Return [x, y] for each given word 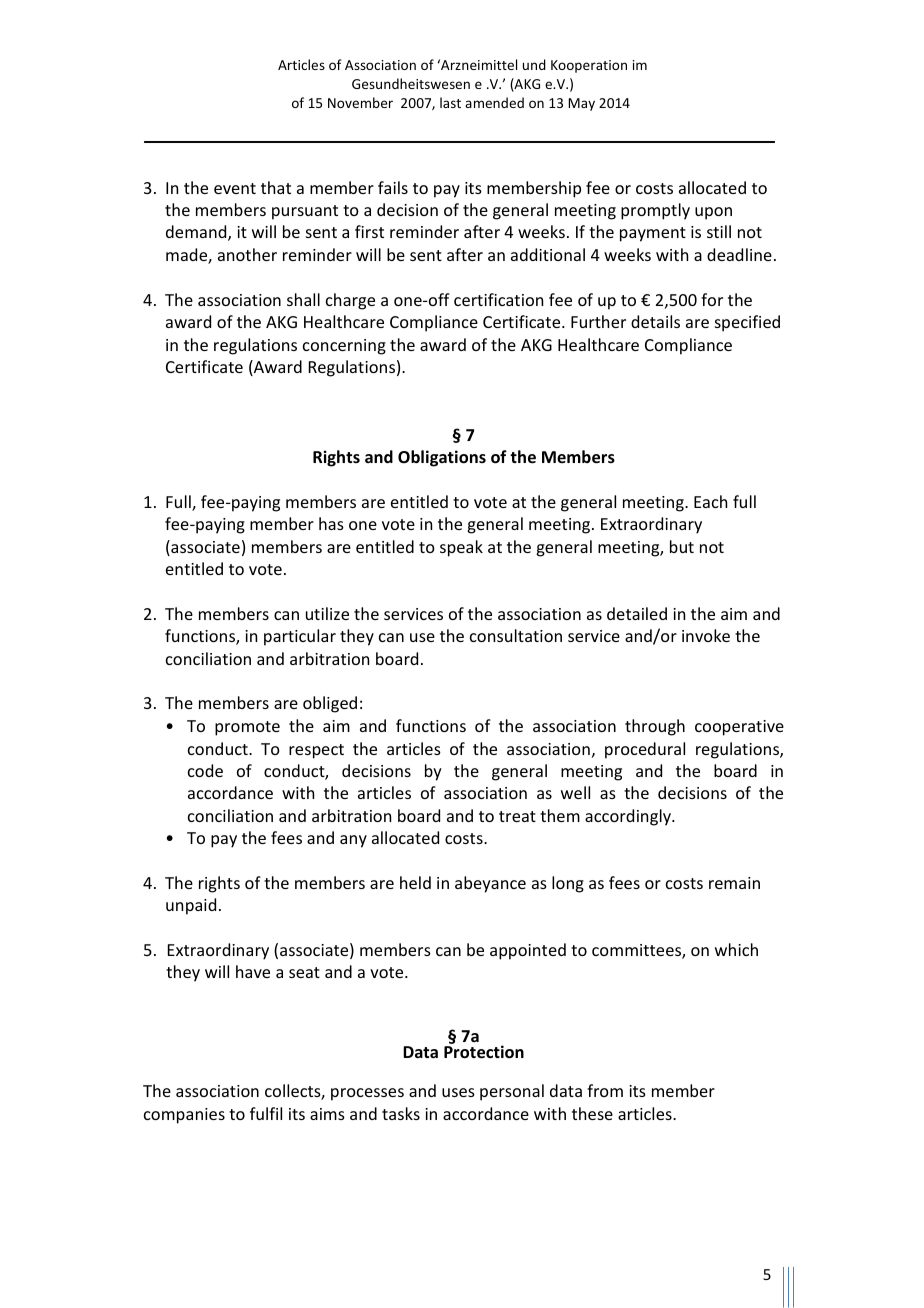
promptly [655, 211]
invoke [706, 635]
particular [300, 637]
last [450, 102]
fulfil [266, 1113]
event [235, 188]
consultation [516, 635]
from [605, 1090]
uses [458, 1092]
